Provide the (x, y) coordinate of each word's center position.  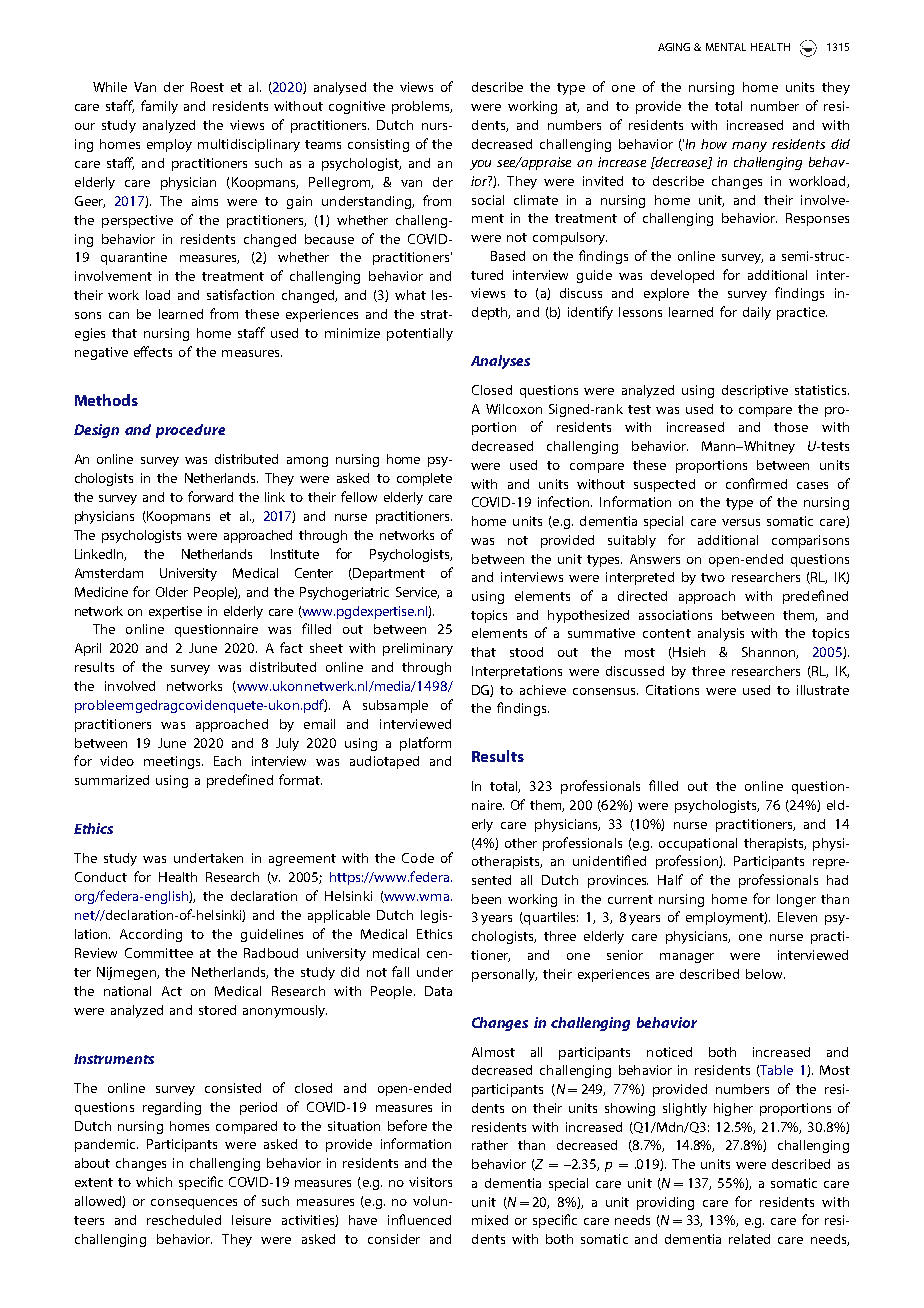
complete (424, 479)
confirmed (756, 483)
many (749, 147)
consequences (194, 1204)
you (480, 165)
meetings (173, 762)
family (159, 107)
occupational (698, 844)
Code (418, 858)
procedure (190, 431)
